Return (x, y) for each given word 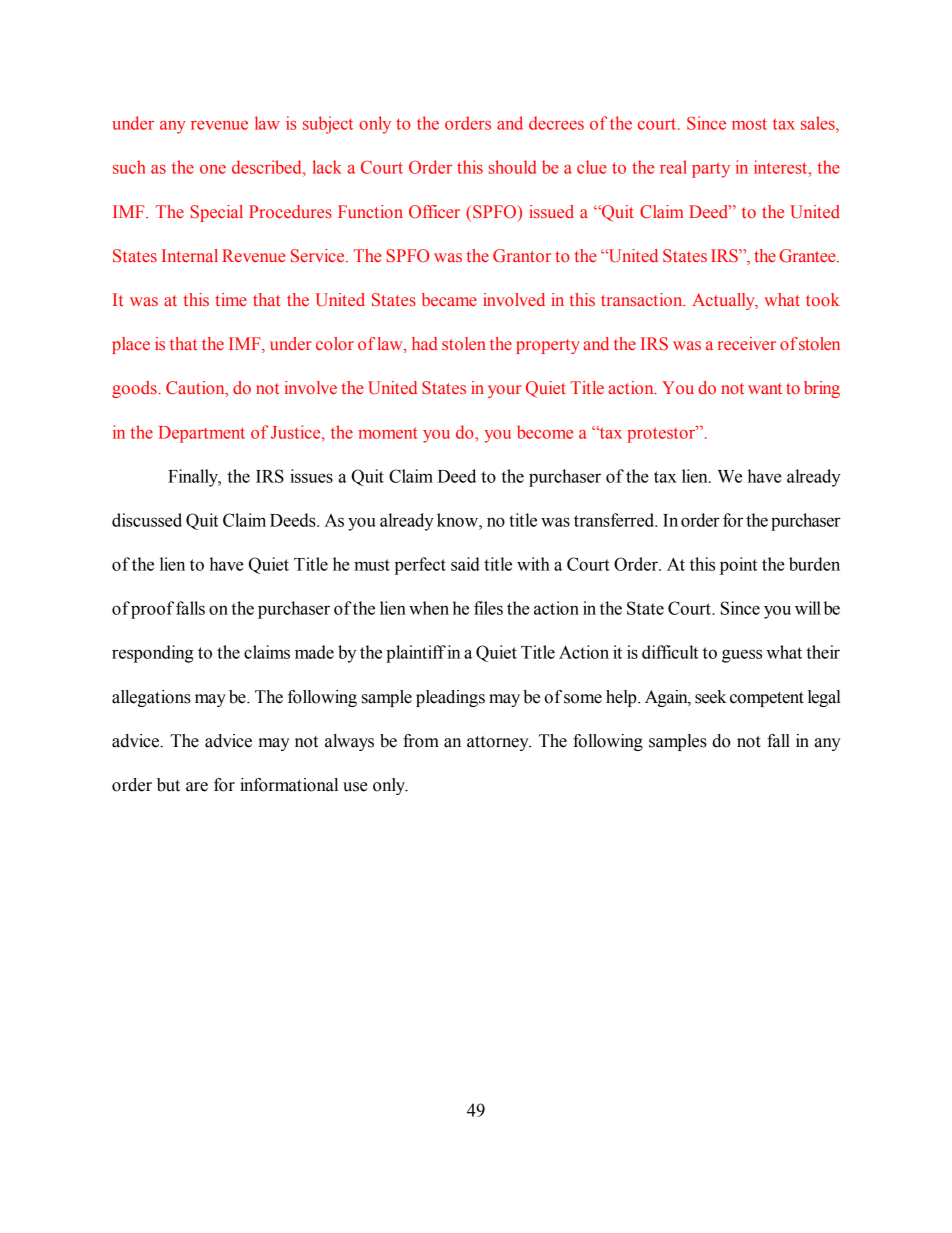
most (749, 124)
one (213, 169)
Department (202, 434)
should (512, 167)
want (765, 388)
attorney (499, 743)
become (545, 432)
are (197, 787)
